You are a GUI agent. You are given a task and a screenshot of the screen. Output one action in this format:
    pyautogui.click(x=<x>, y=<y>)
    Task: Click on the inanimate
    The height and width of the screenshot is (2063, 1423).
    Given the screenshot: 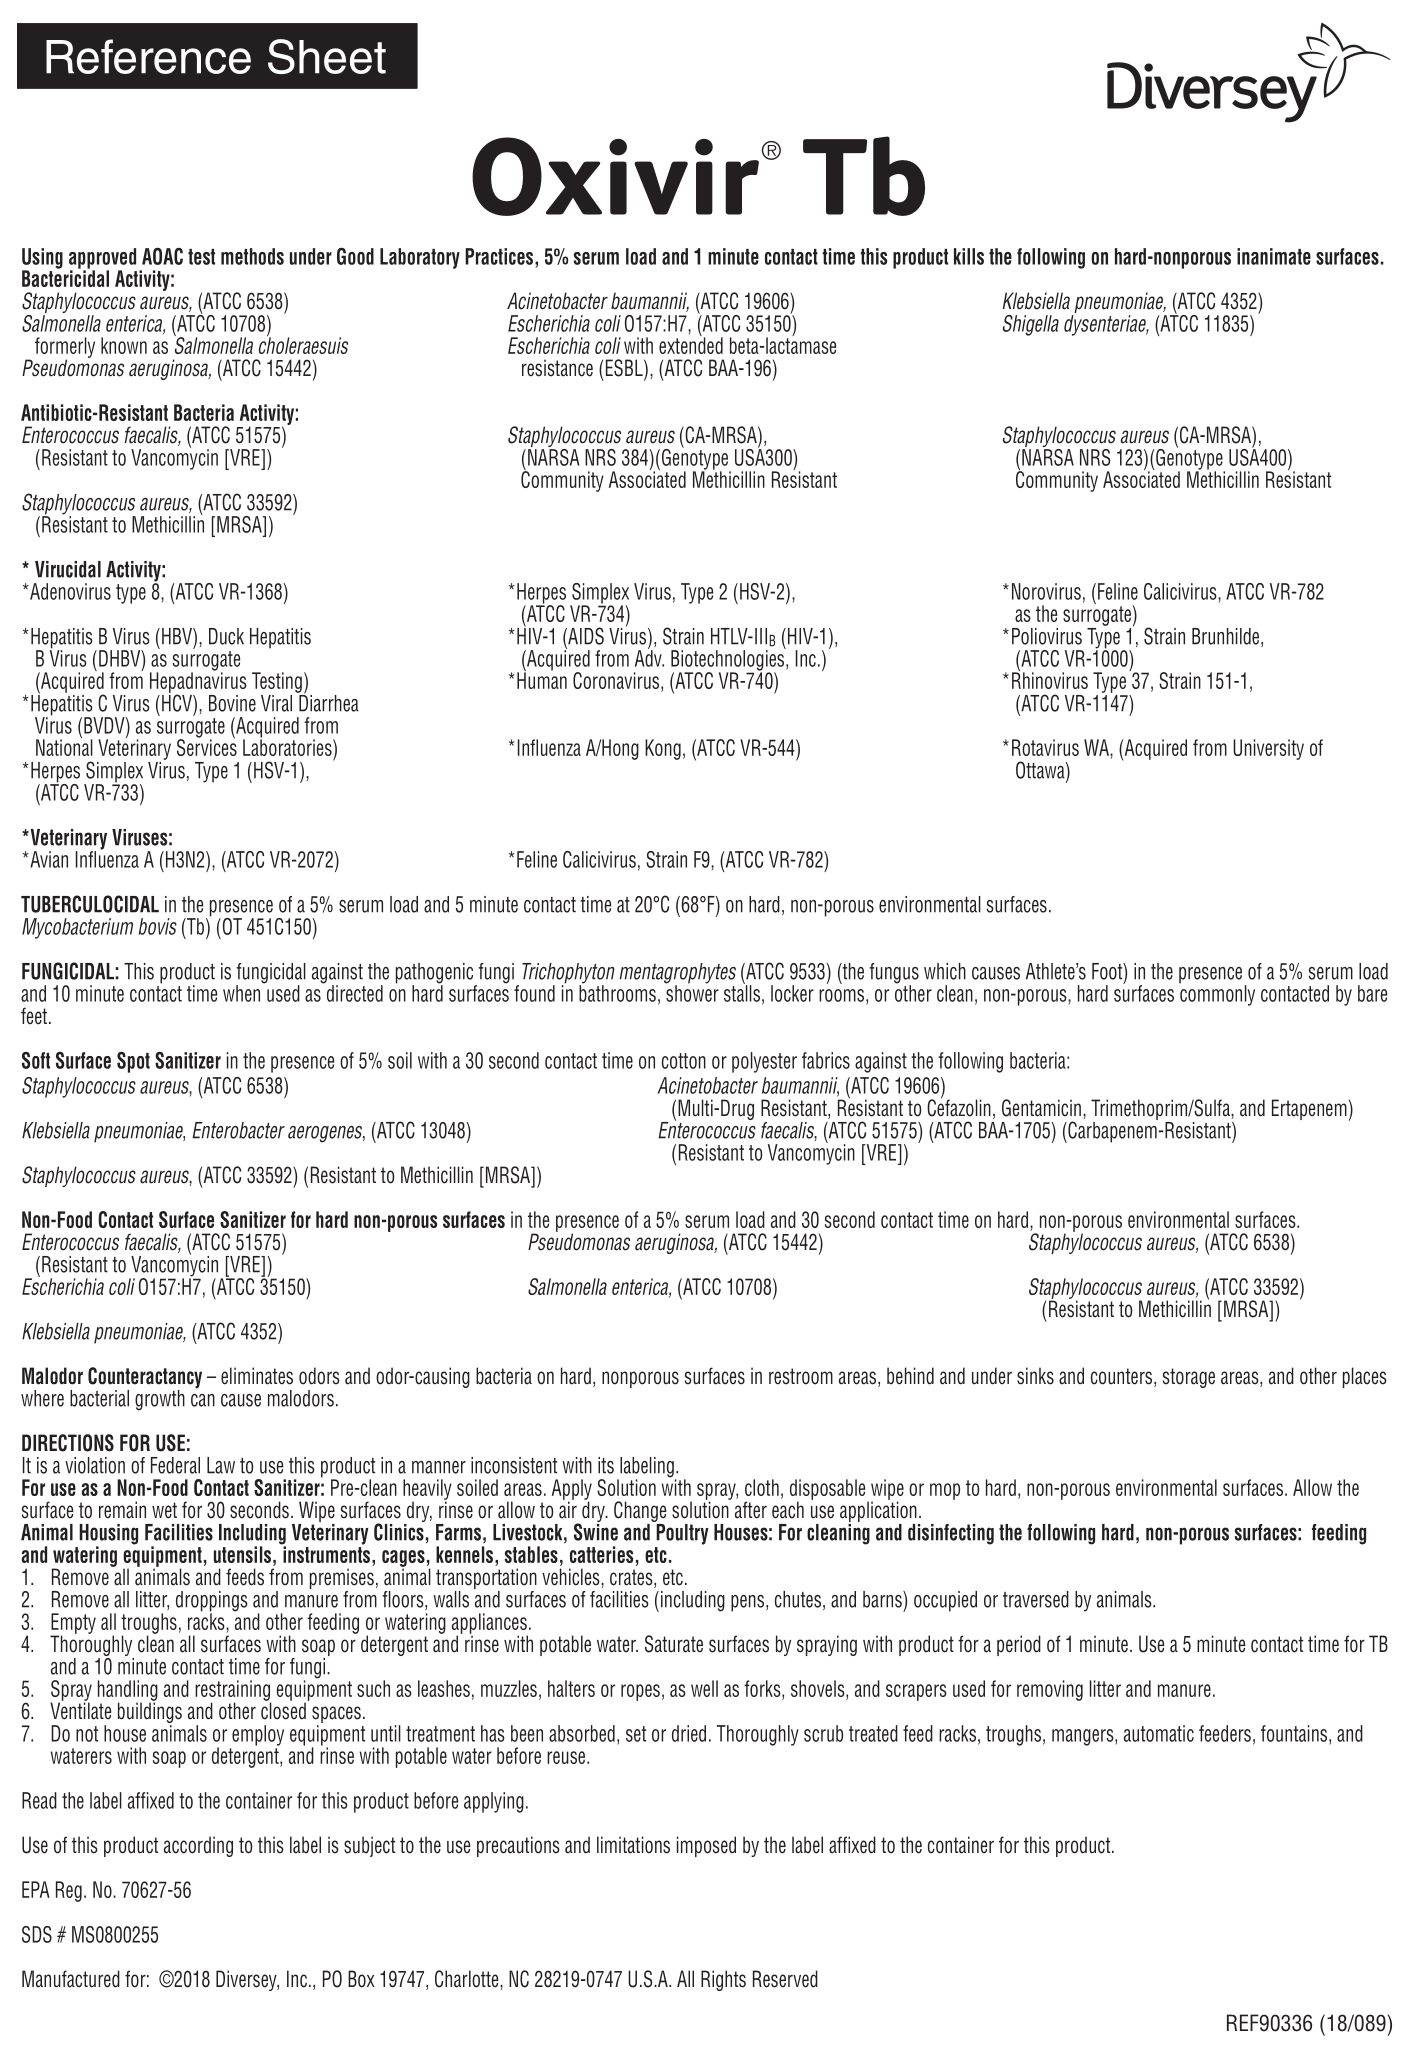 What is the action you would take?
    pyautogui.click(x=1274, y=256)
